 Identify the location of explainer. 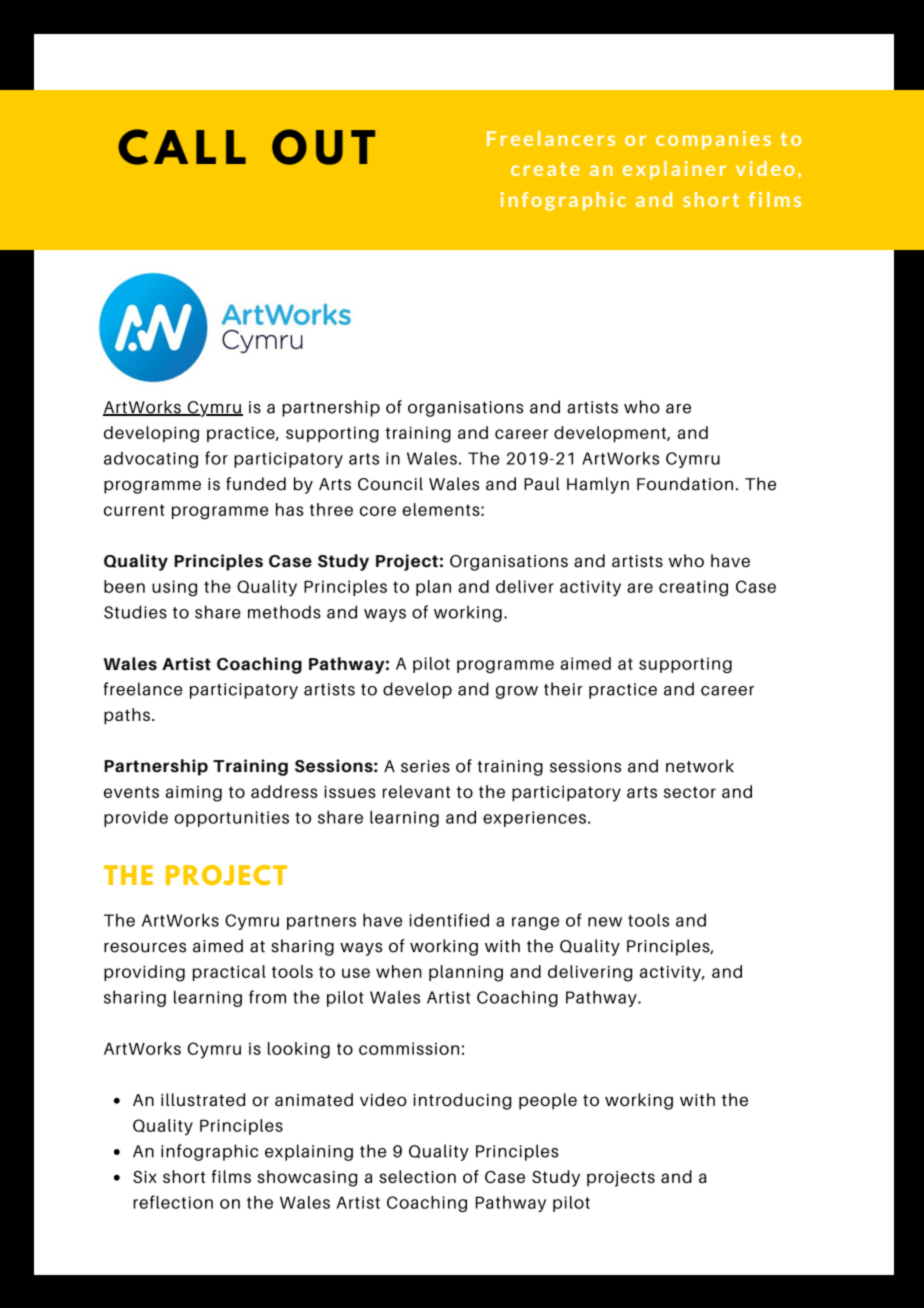
(674, 170).
